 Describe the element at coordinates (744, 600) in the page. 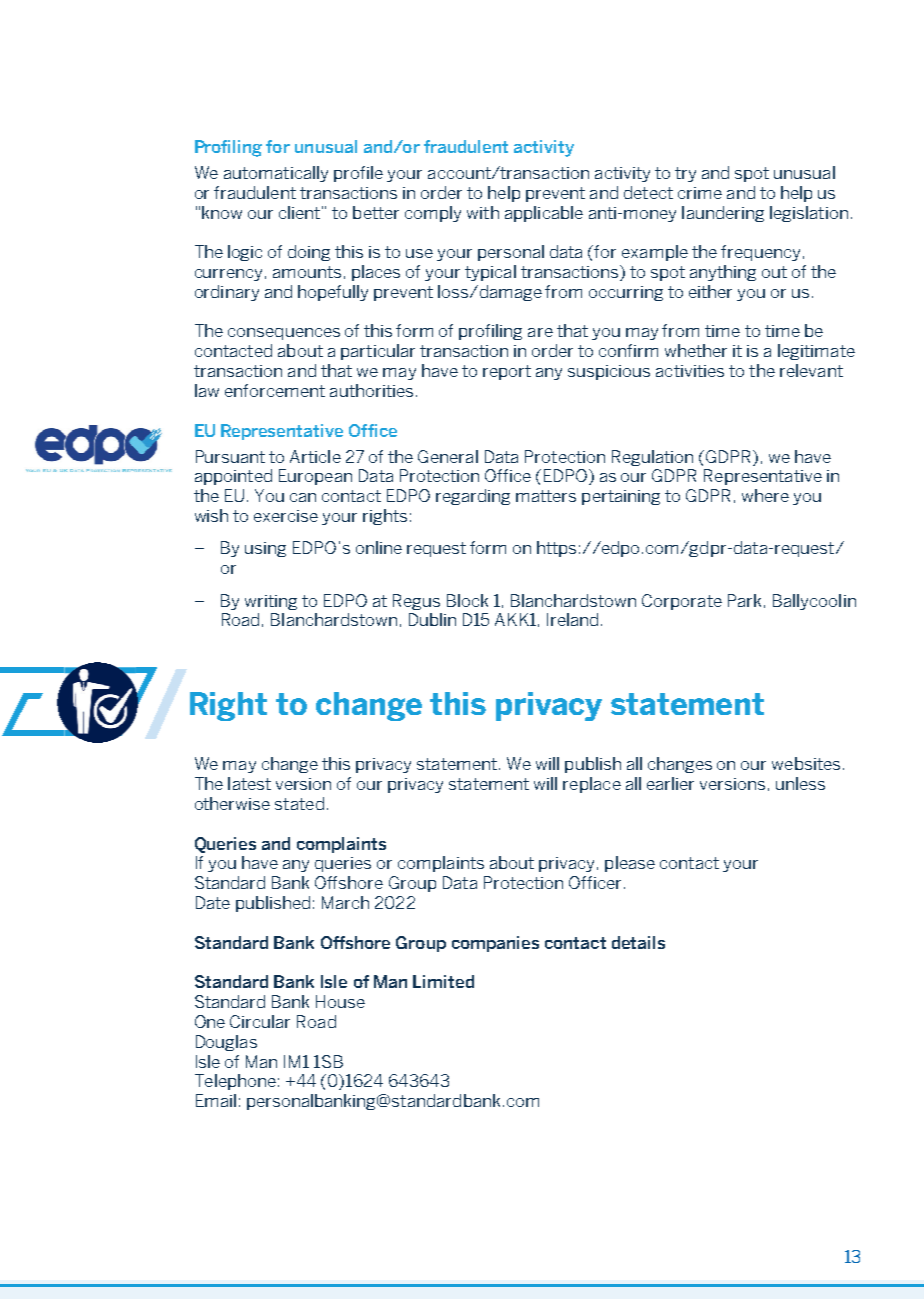

I see `Park` at that location.
